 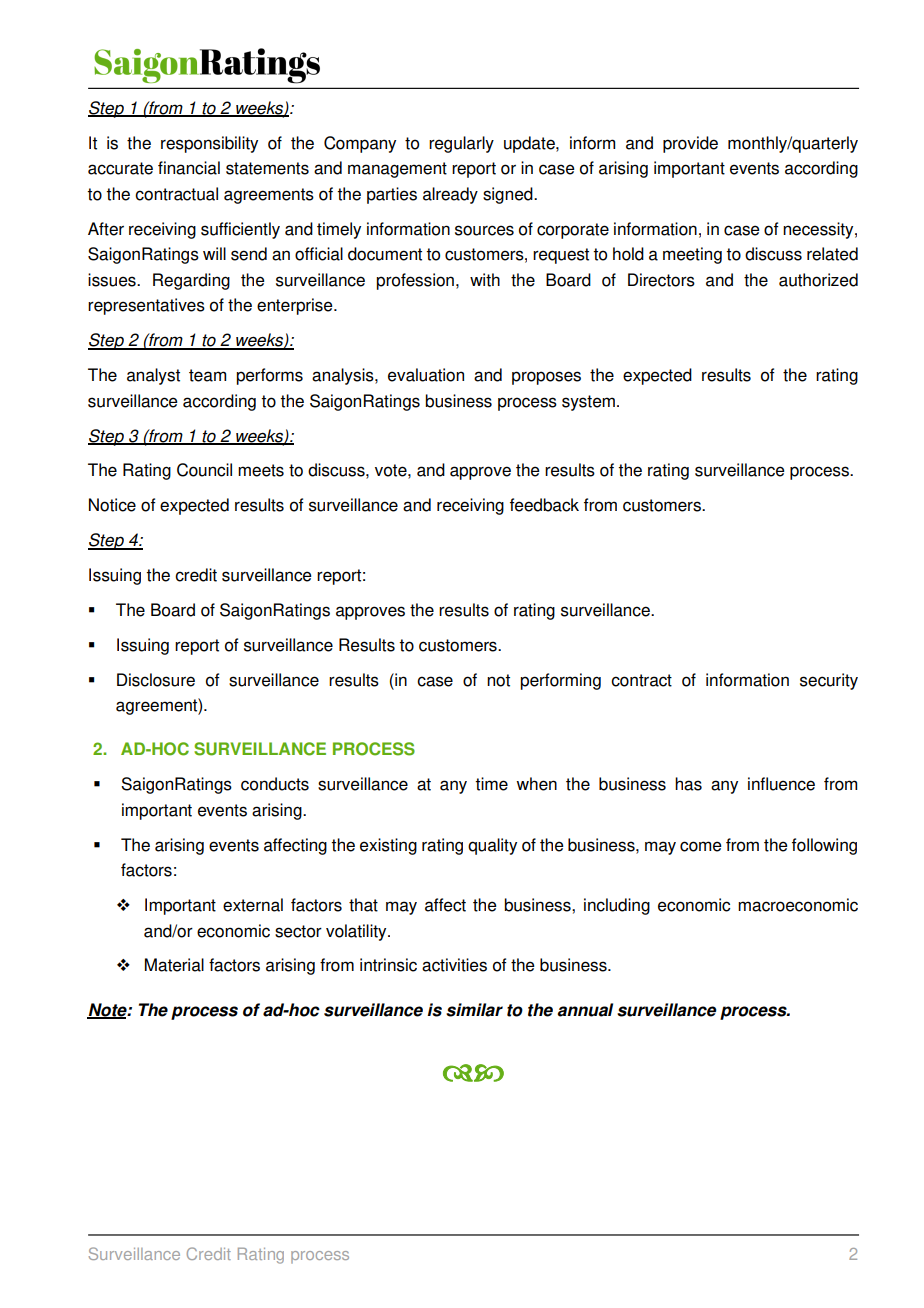 I want to click on provide, so click(x=690, y=144).
